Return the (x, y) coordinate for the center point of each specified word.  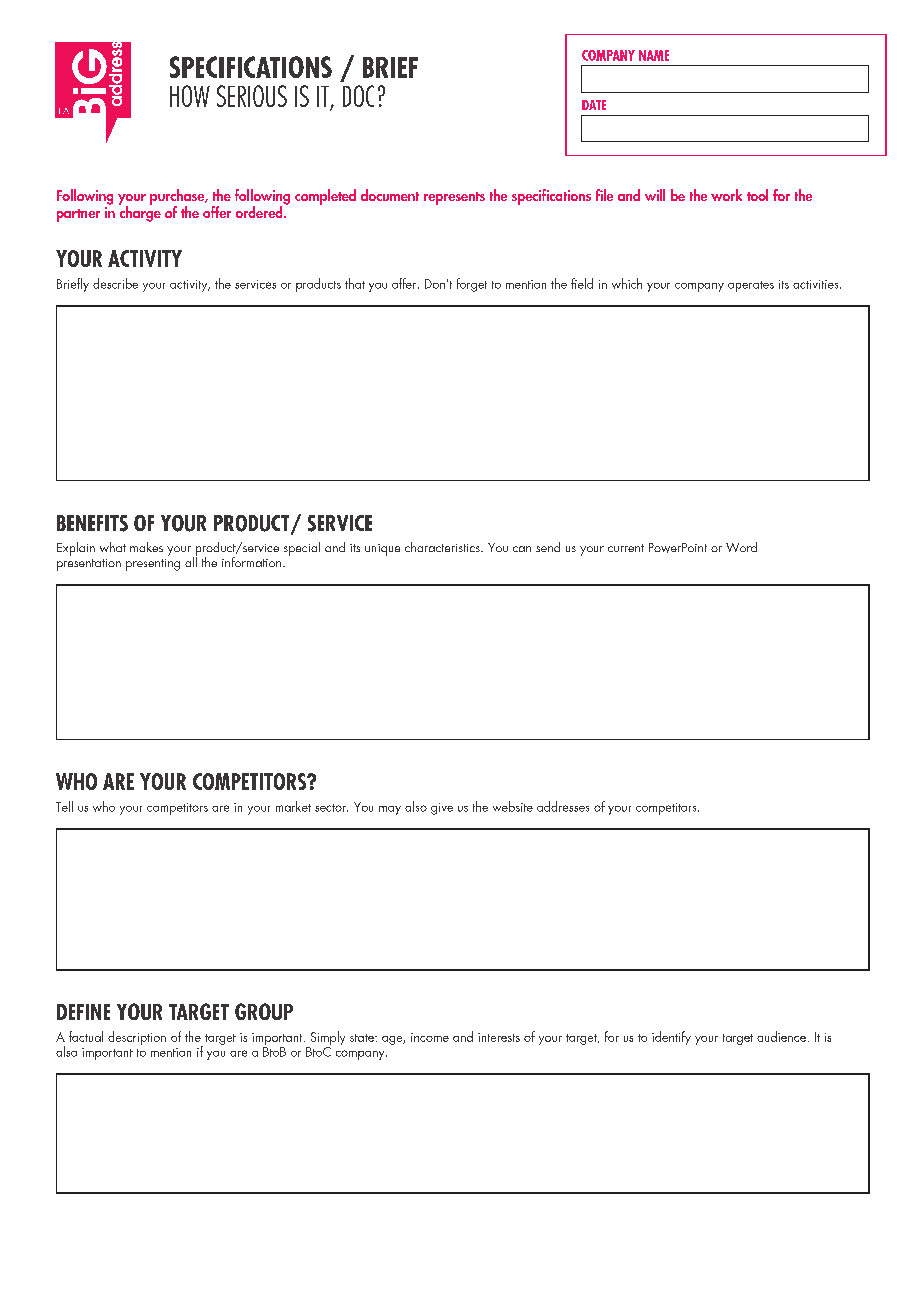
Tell (64, 806)
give (442, 809)
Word (741, 547)
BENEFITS (92, 523)
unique (382, 550)
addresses (563, 806)
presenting (153, 565)
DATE (594, 105)
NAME (654, 55)
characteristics (443, 547)
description (137, 1038)
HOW (190, 96)
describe (115, 283)
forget (472, 285)
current (626, 548)
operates (751, 286)
